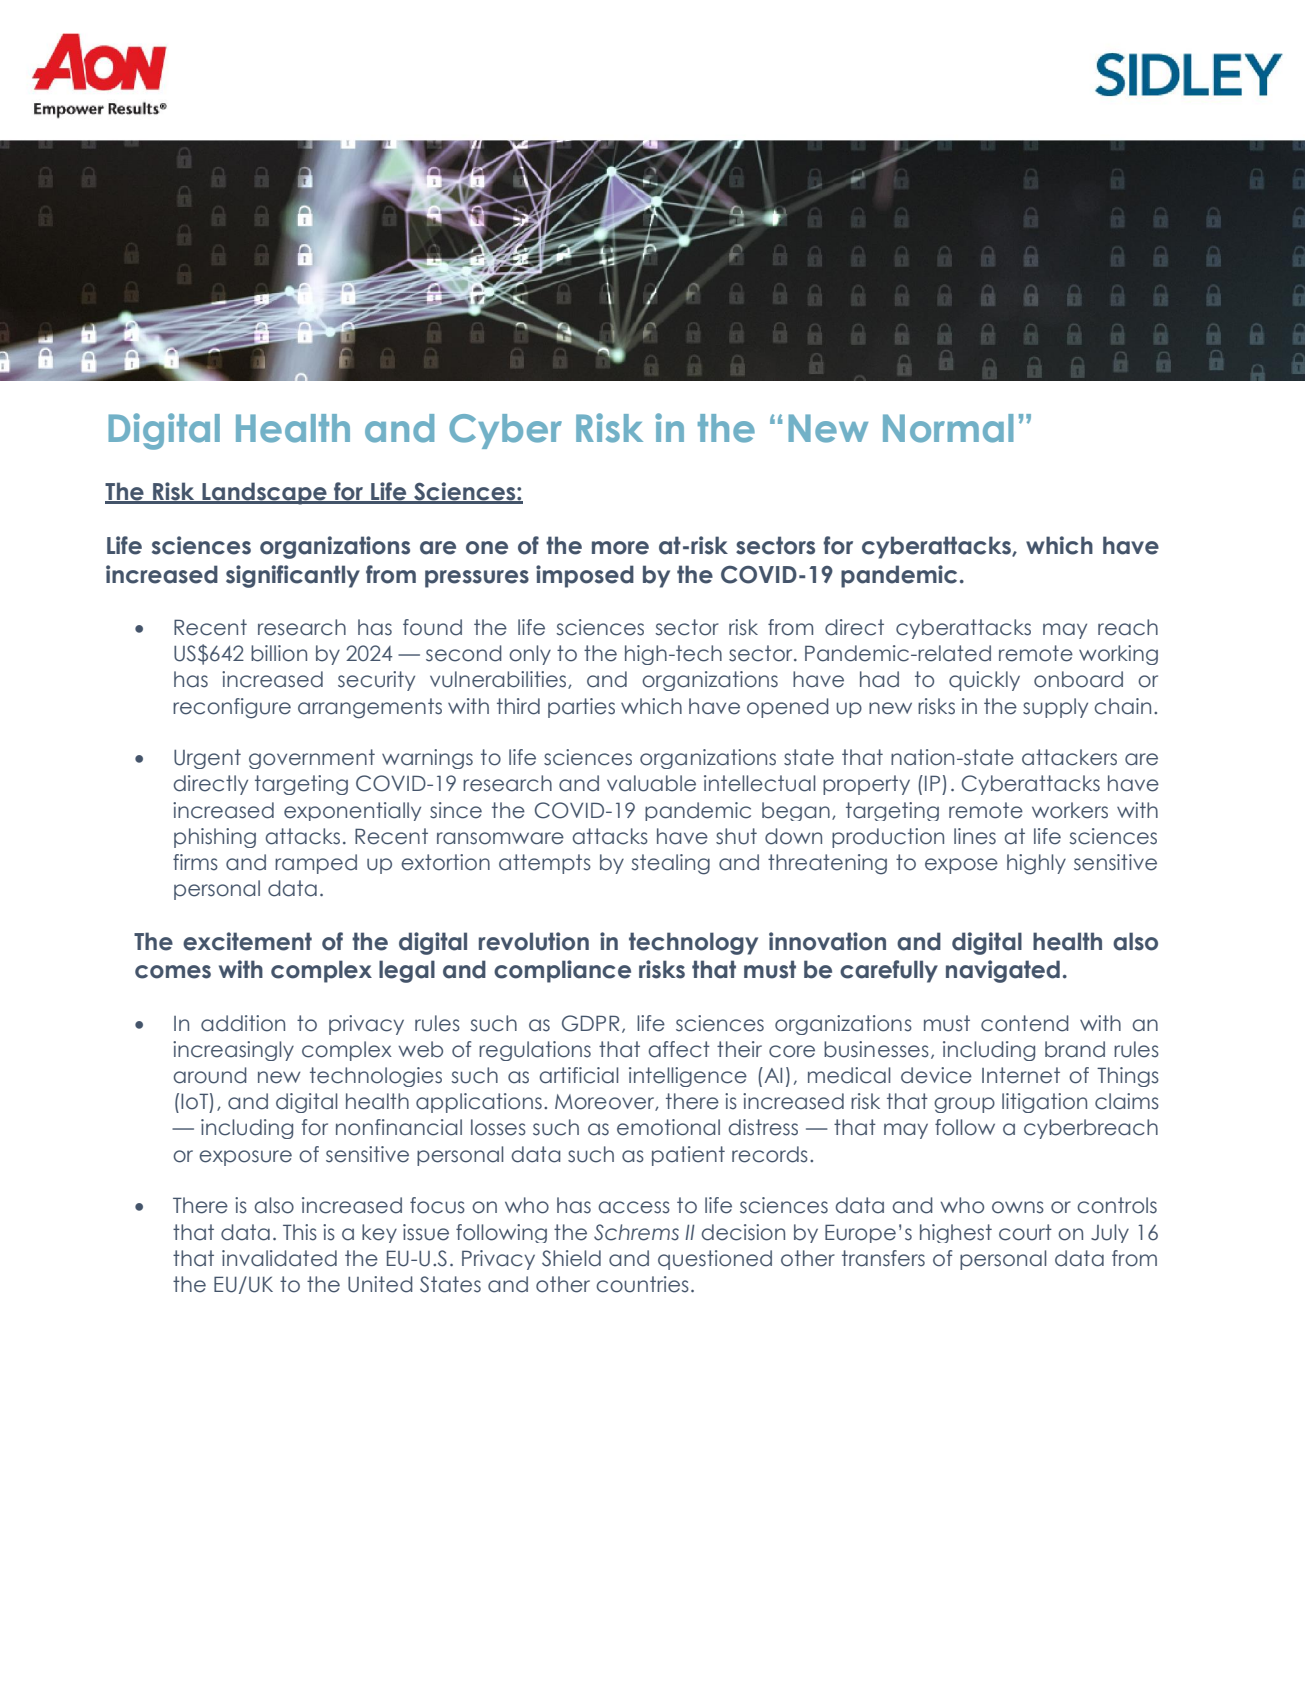  What do you see at coordinates (232, 708) in the image?
I see `reconfigure` at bounding box center [232, 708].
